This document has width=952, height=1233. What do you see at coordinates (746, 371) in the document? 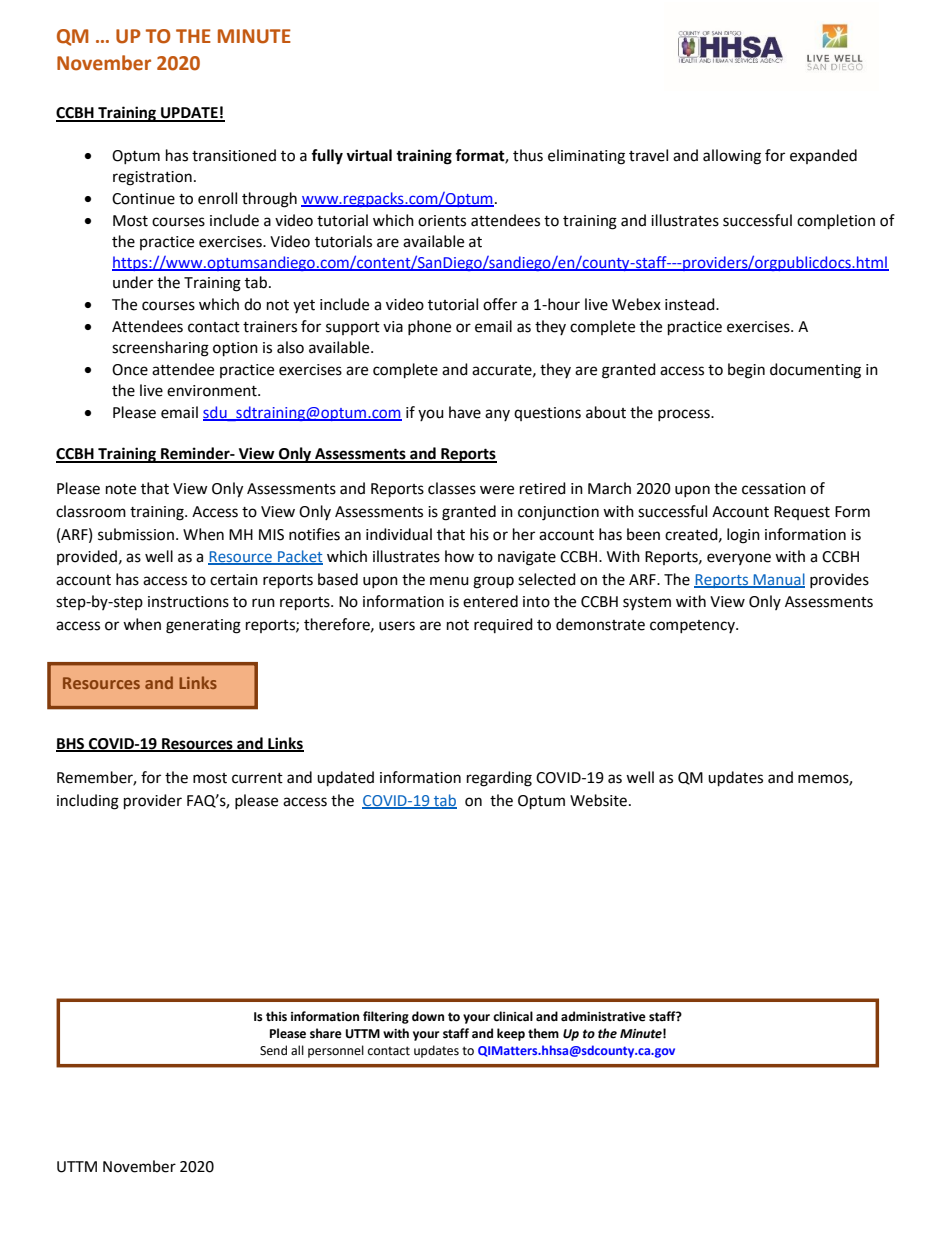
I see `begin` at bounding box center [746, 371].
